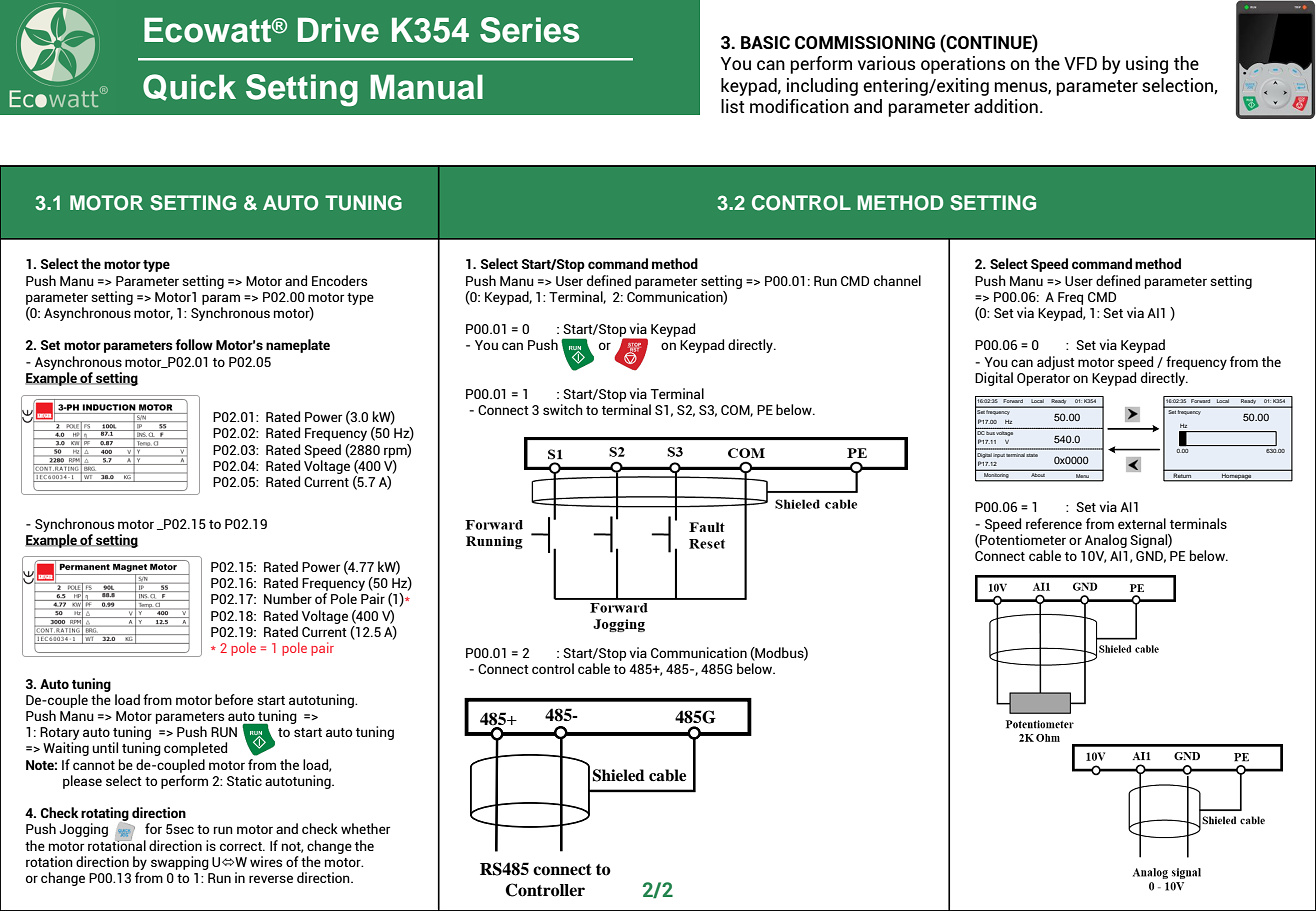  What do you see at coordinates (563, 409) in the screenshot?
I see `switch` at bounding box center [563, 409].
